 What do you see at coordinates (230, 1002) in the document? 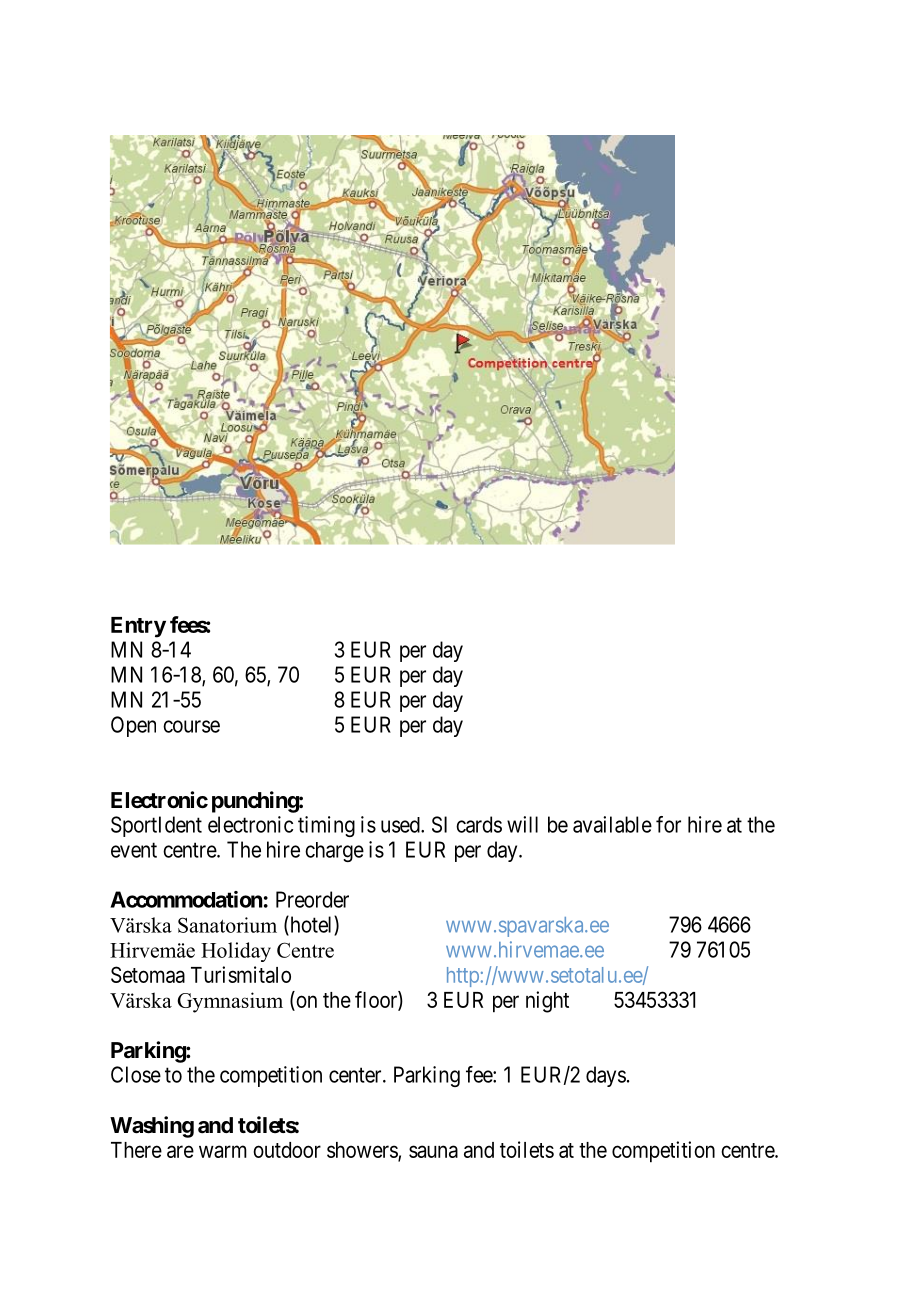
I see `Gymnasium` at bounding box center [230, 1002].
